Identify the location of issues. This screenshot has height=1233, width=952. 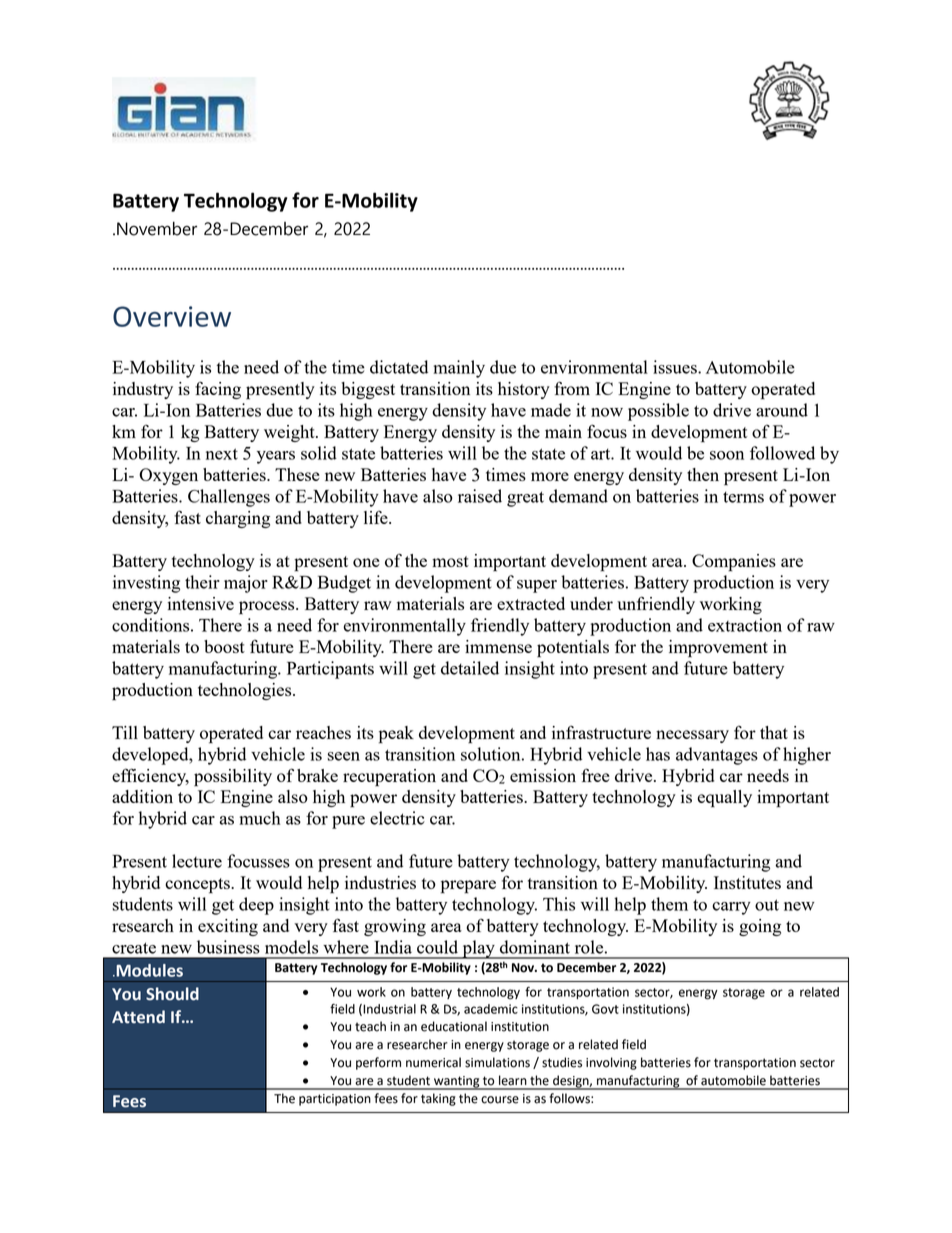
(676, 367).
